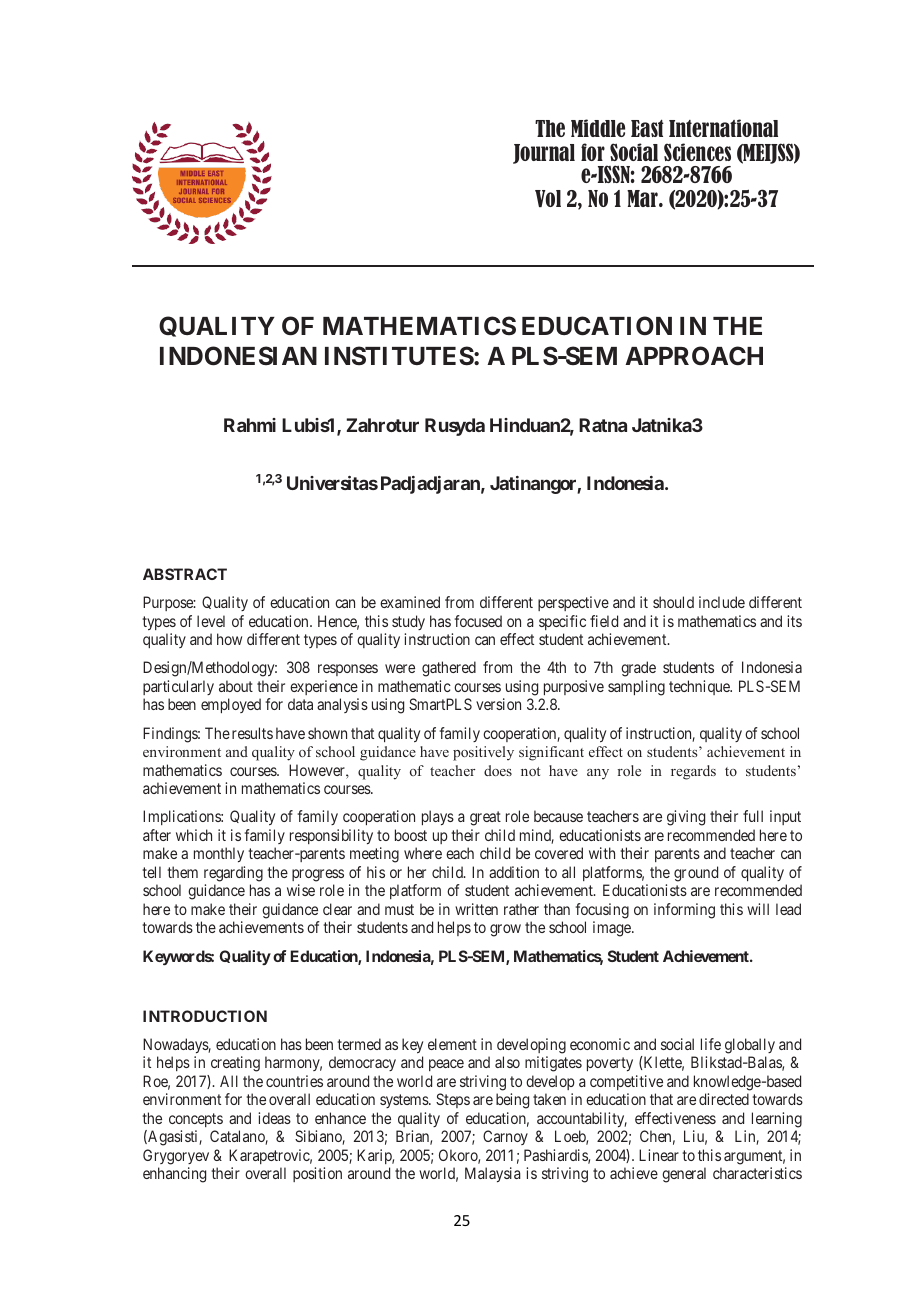 This screenshot has width=924, height=1308. I want to click on Malaysia, so click(493, 1174).
